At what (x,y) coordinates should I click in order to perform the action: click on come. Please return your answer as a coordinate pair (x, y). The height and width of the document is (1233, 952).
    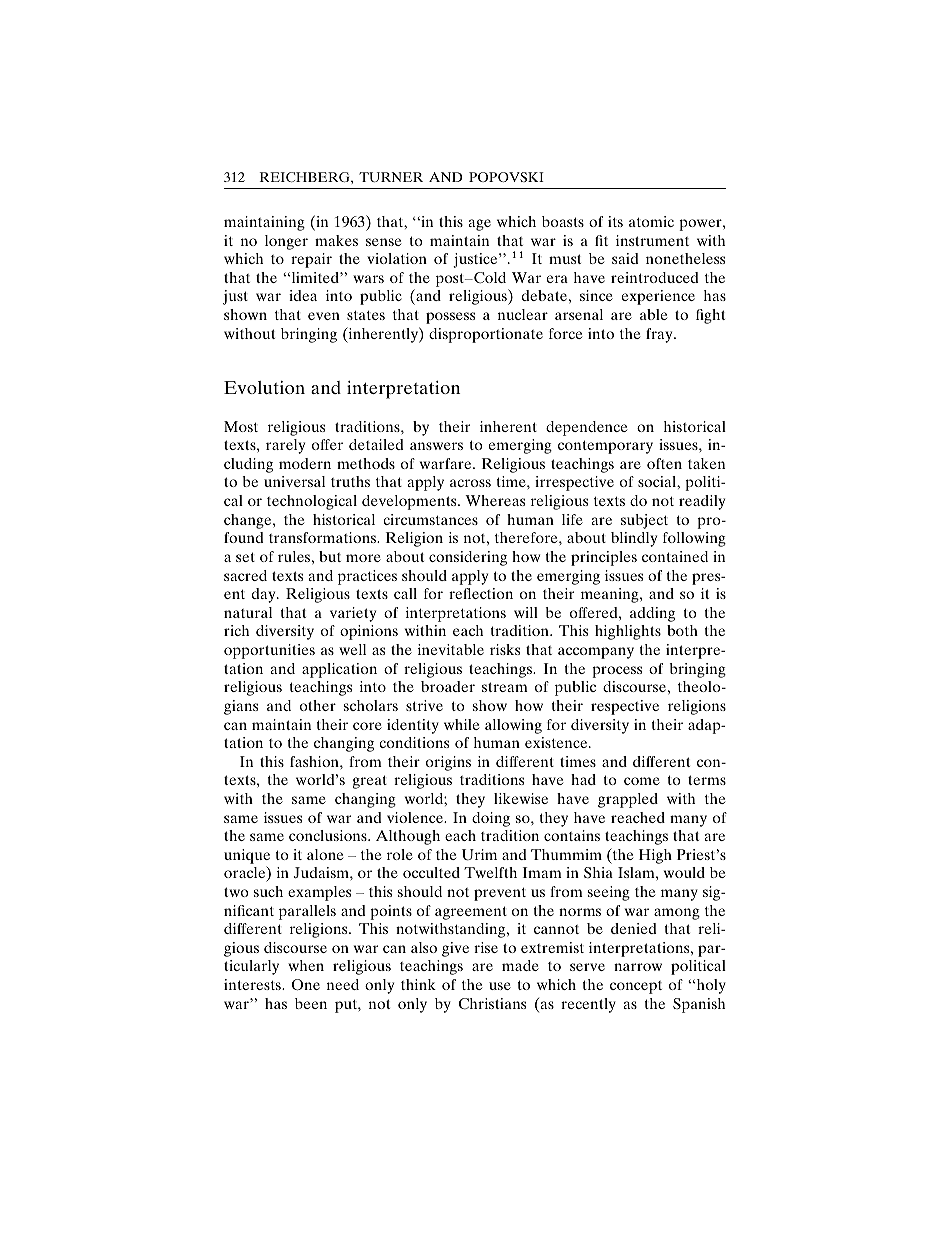
    Looking at the image, I should click on (642, 781).
